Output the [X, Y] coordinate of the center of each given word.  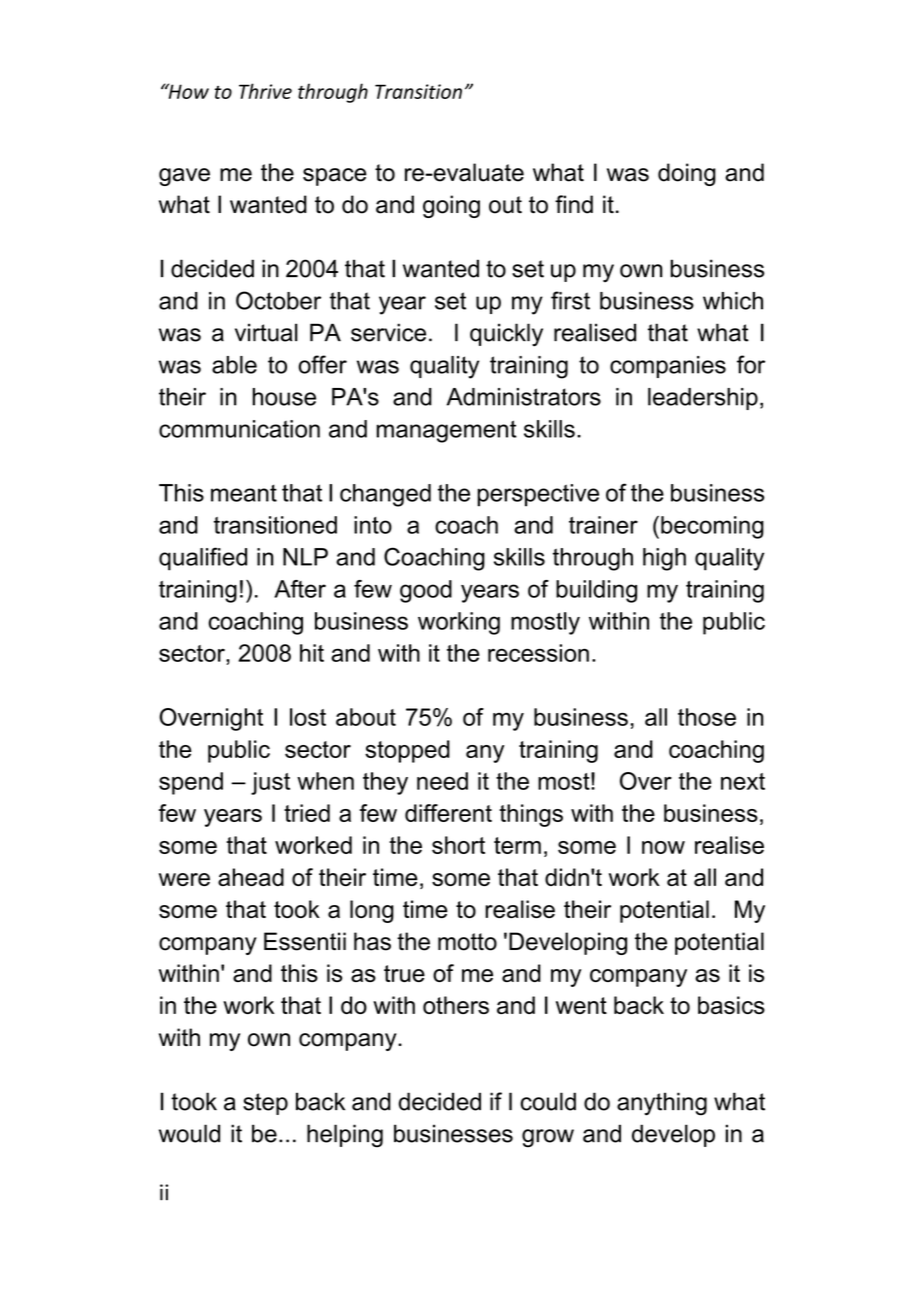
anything [662, 1104]
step [265, 1104]
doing [687, 174]
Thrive [265, 91]
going [451, 206]
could [548, 1101]
